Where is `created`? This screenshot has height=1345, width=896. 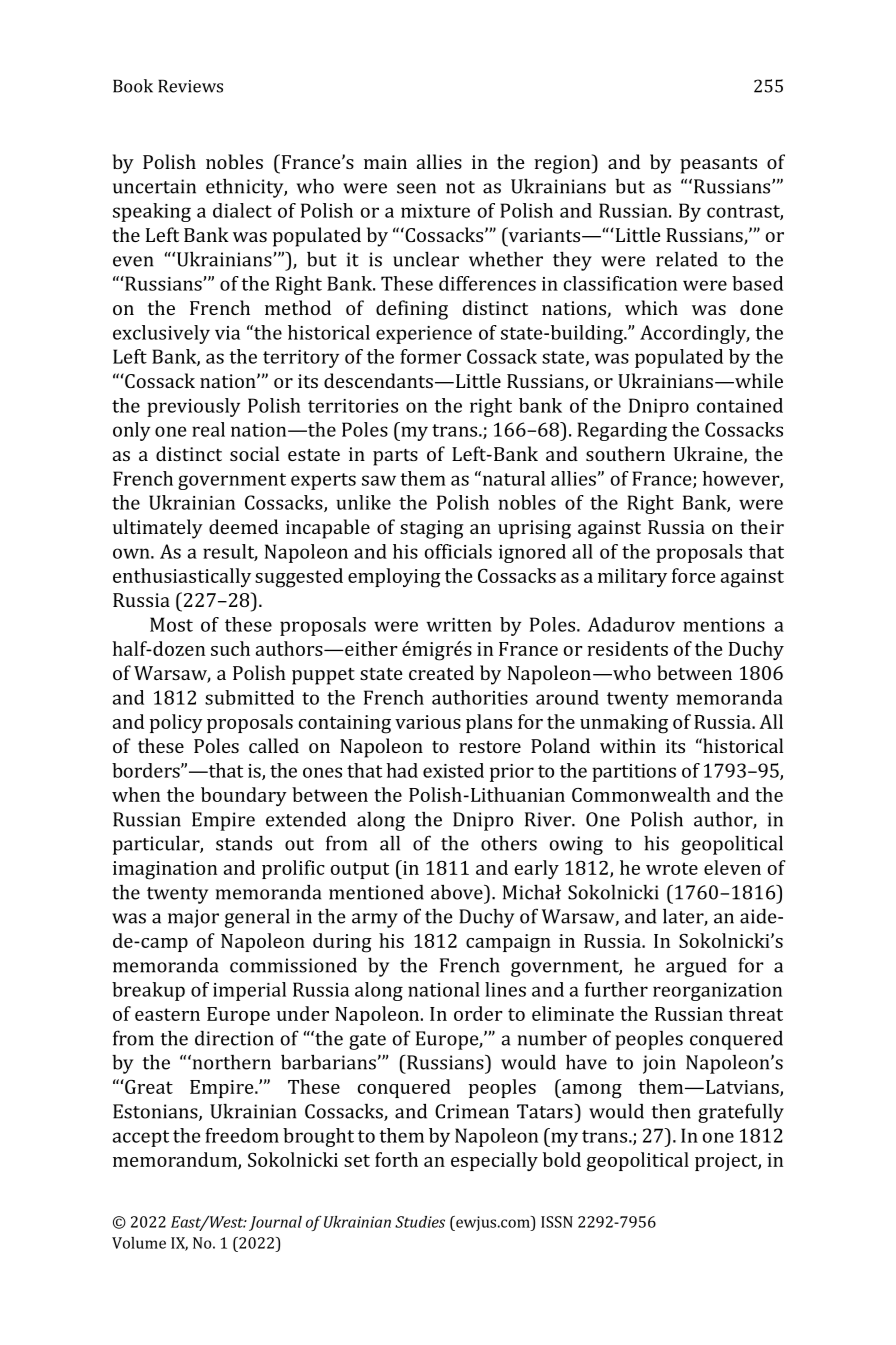
created is located at coordinates (441, 672).
